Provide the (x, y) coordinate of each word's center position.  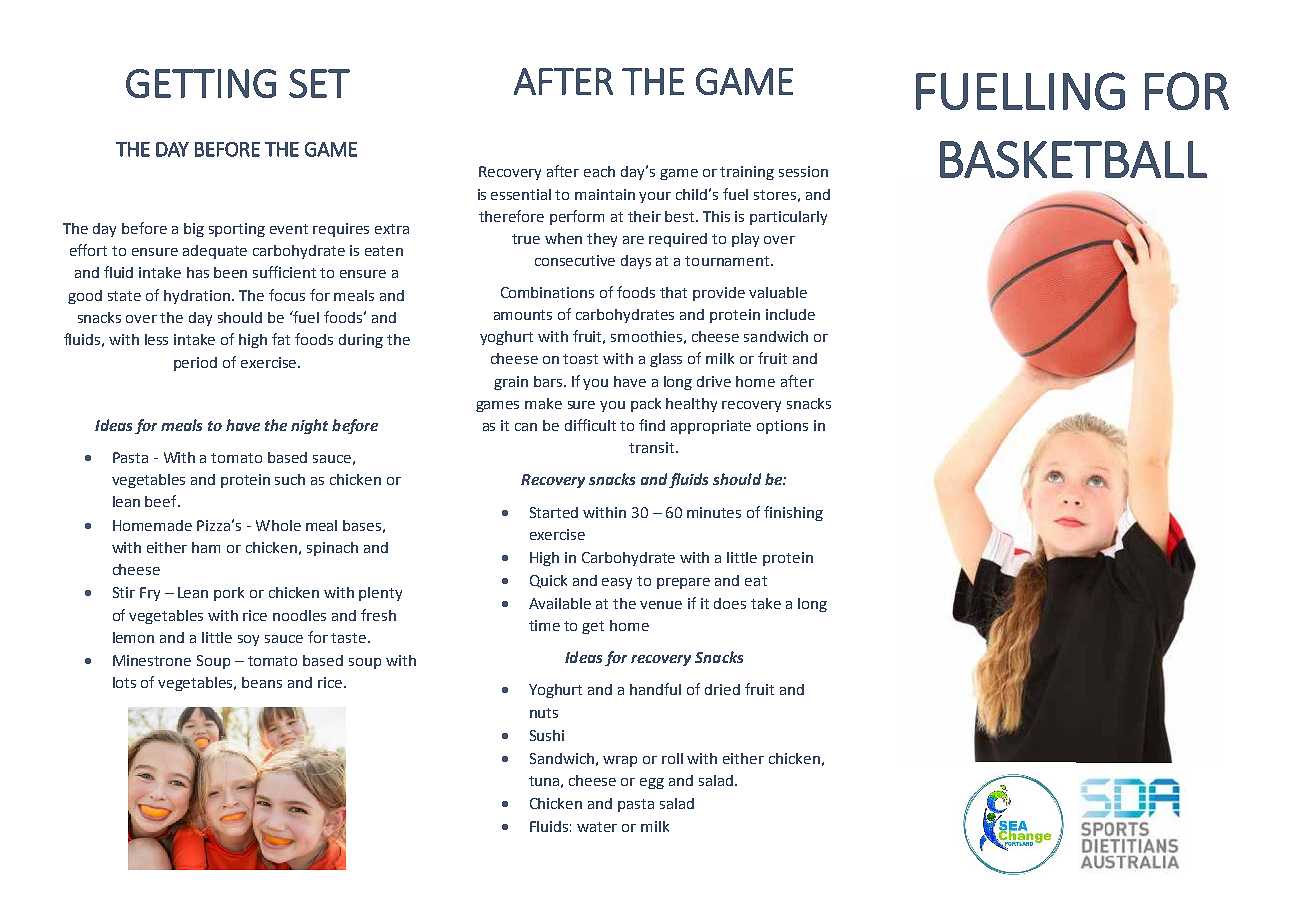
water (597, 827)
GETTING (201, 83)
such (290, 479)
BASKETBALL (1073, 159)
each (599, 171)
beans (262, 682)
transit (651, 447)
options (782, 427)
